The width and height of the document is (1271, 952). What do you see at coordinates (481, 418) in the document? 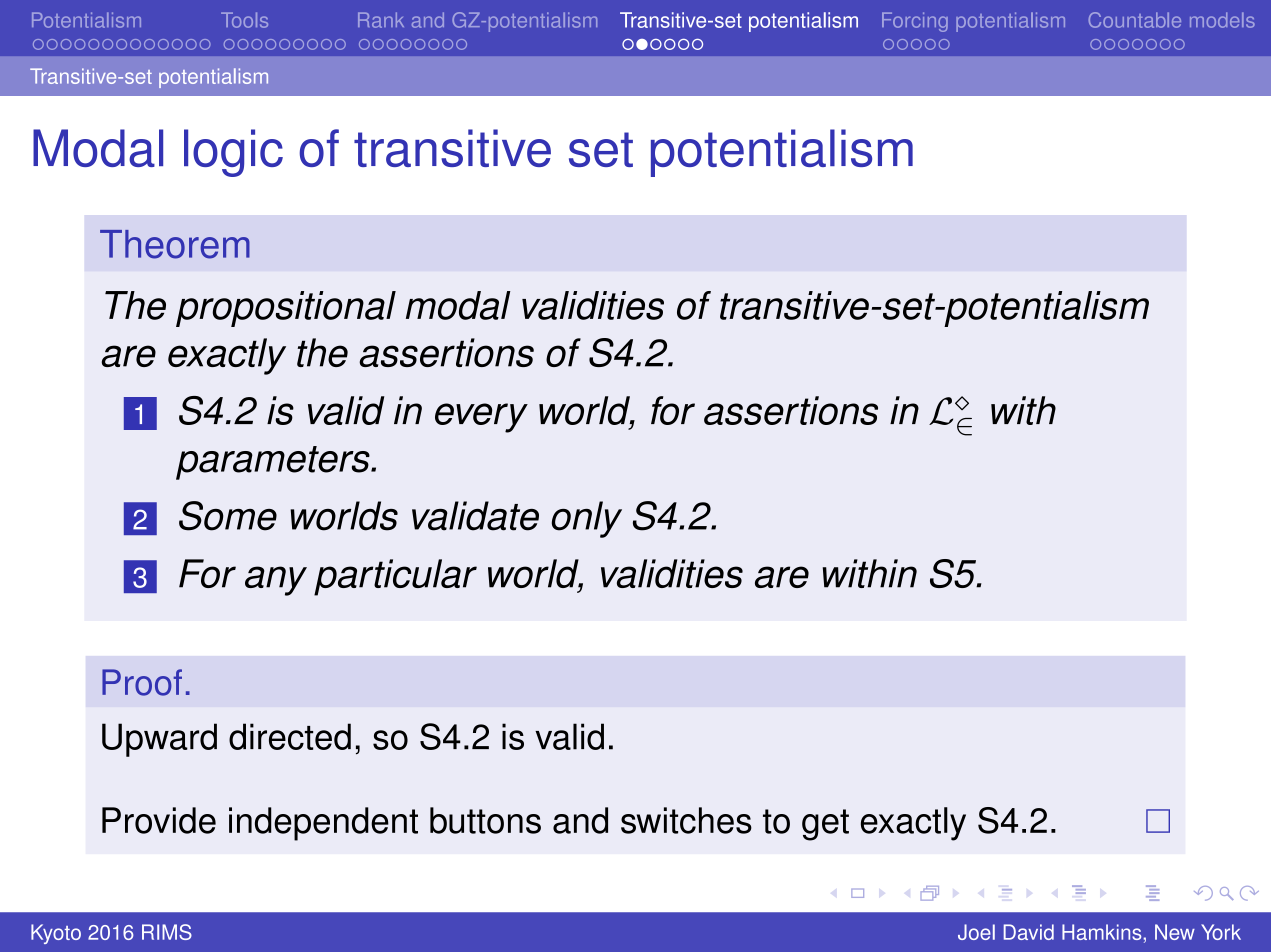
I see `every` at bounding box center [481, 418].
